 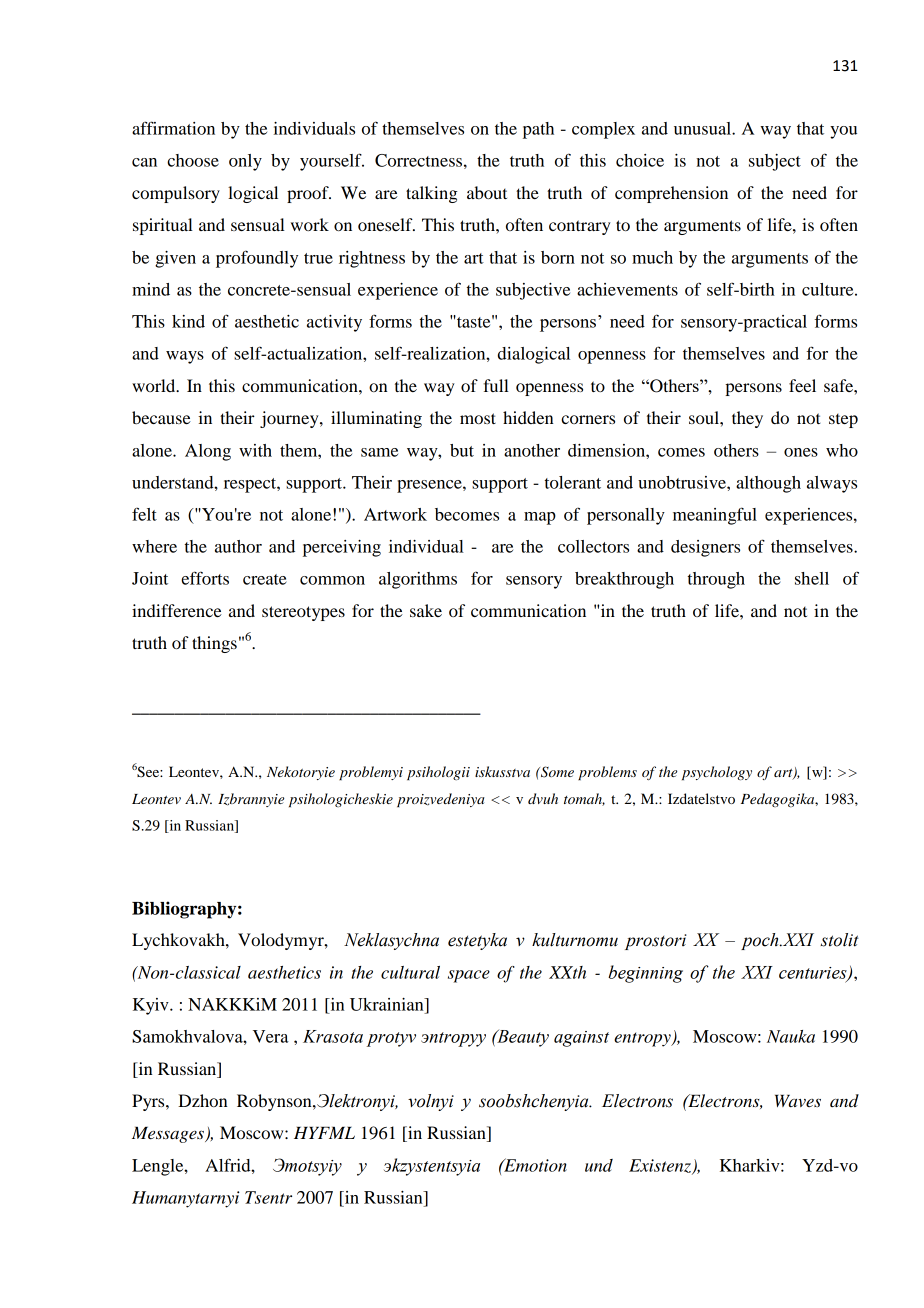 I want to click on things, so click(x=214, y=644).
